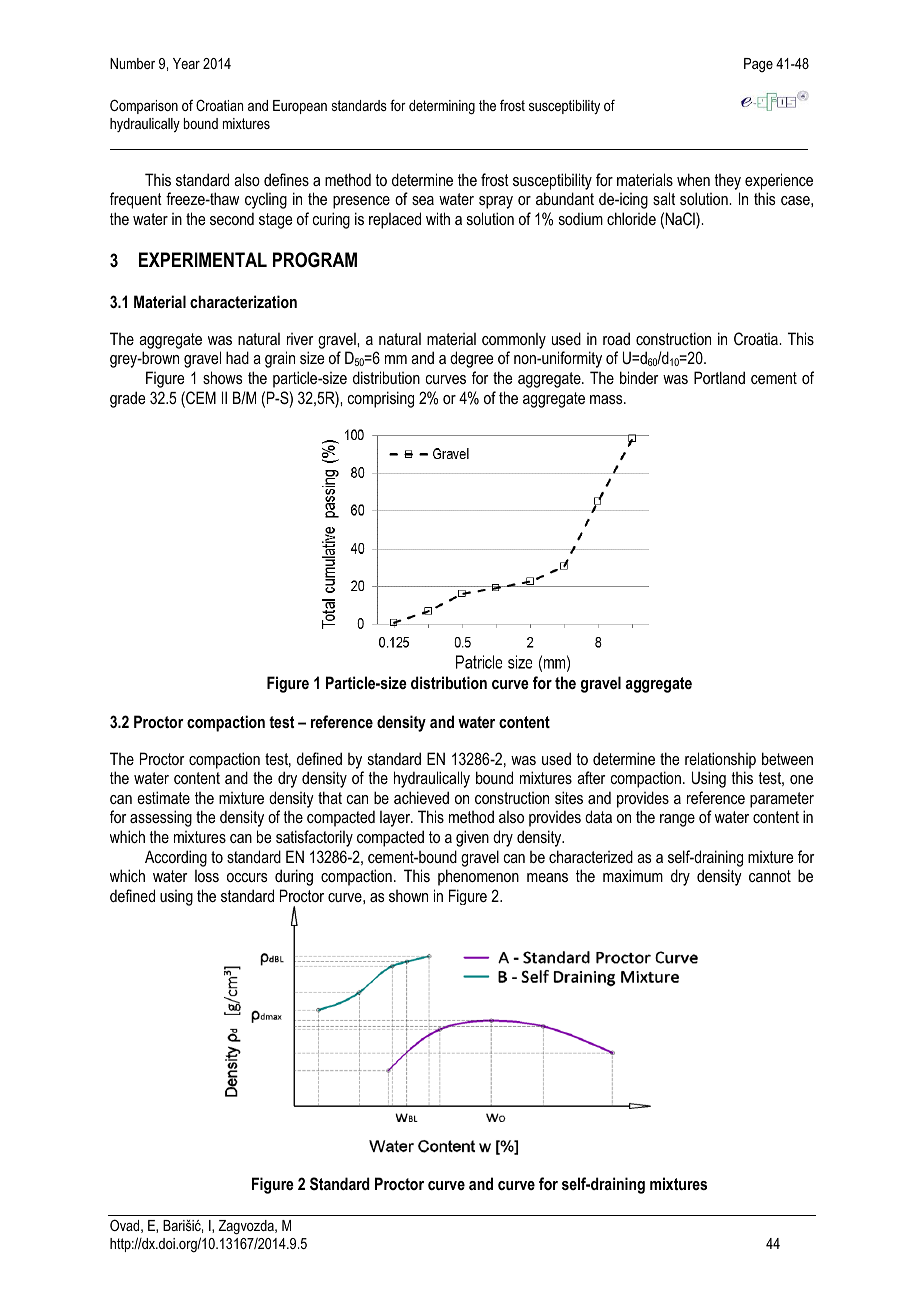 The height and width of the page is (1308, 924). Describe the element at coordinates (127, 399) in the page. I see `grade` at that location.
